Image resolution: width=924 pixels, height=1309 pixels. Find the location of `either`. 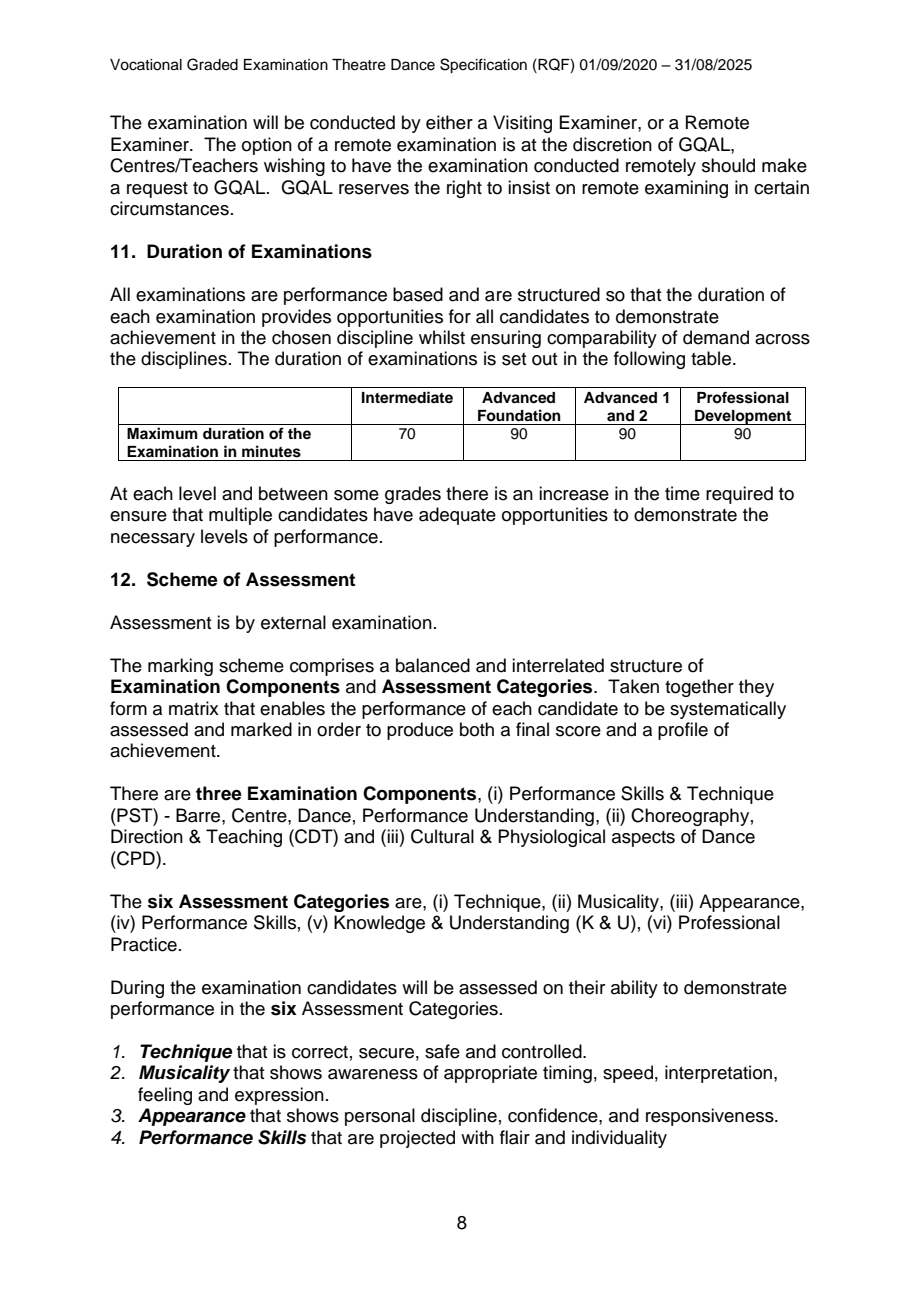

either is located at coordinates (449, 122).
